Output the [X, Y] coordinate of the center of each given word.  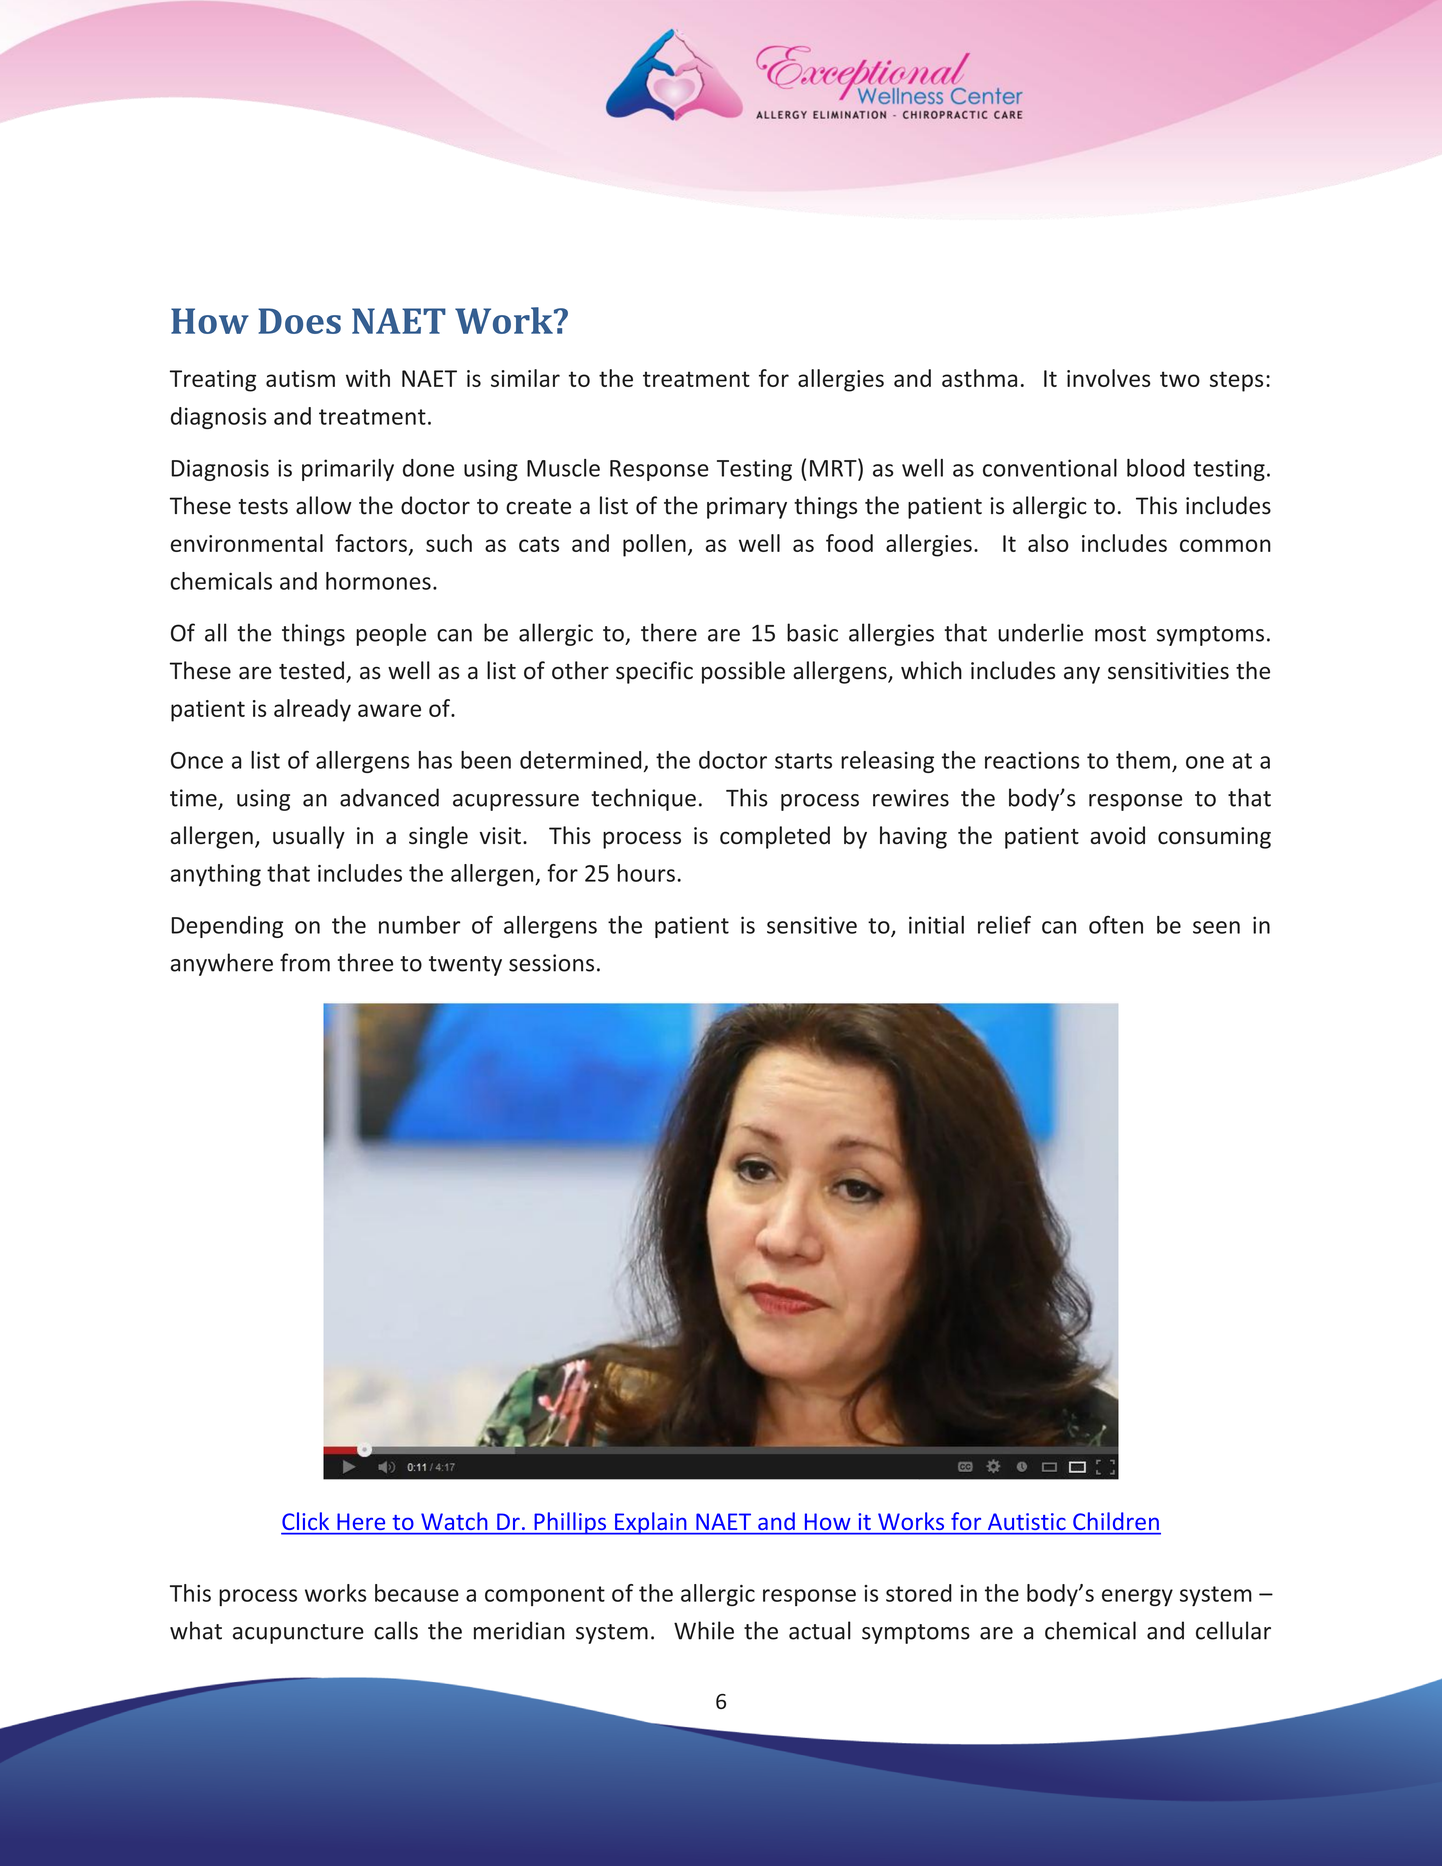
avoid [1117, 835]
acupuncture [298, 1634]
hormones [378, 581]
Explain [651, 1523]
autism [300, 378]
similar [525, 378]
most [1120, 634]
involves [1109, 378]
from [305, 962]
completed [775, 837]
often [1116, 925]
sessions [551, 963]
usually [309, 837]
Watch [454, 1521]
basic [812, 632]
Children [1116, 1521]
